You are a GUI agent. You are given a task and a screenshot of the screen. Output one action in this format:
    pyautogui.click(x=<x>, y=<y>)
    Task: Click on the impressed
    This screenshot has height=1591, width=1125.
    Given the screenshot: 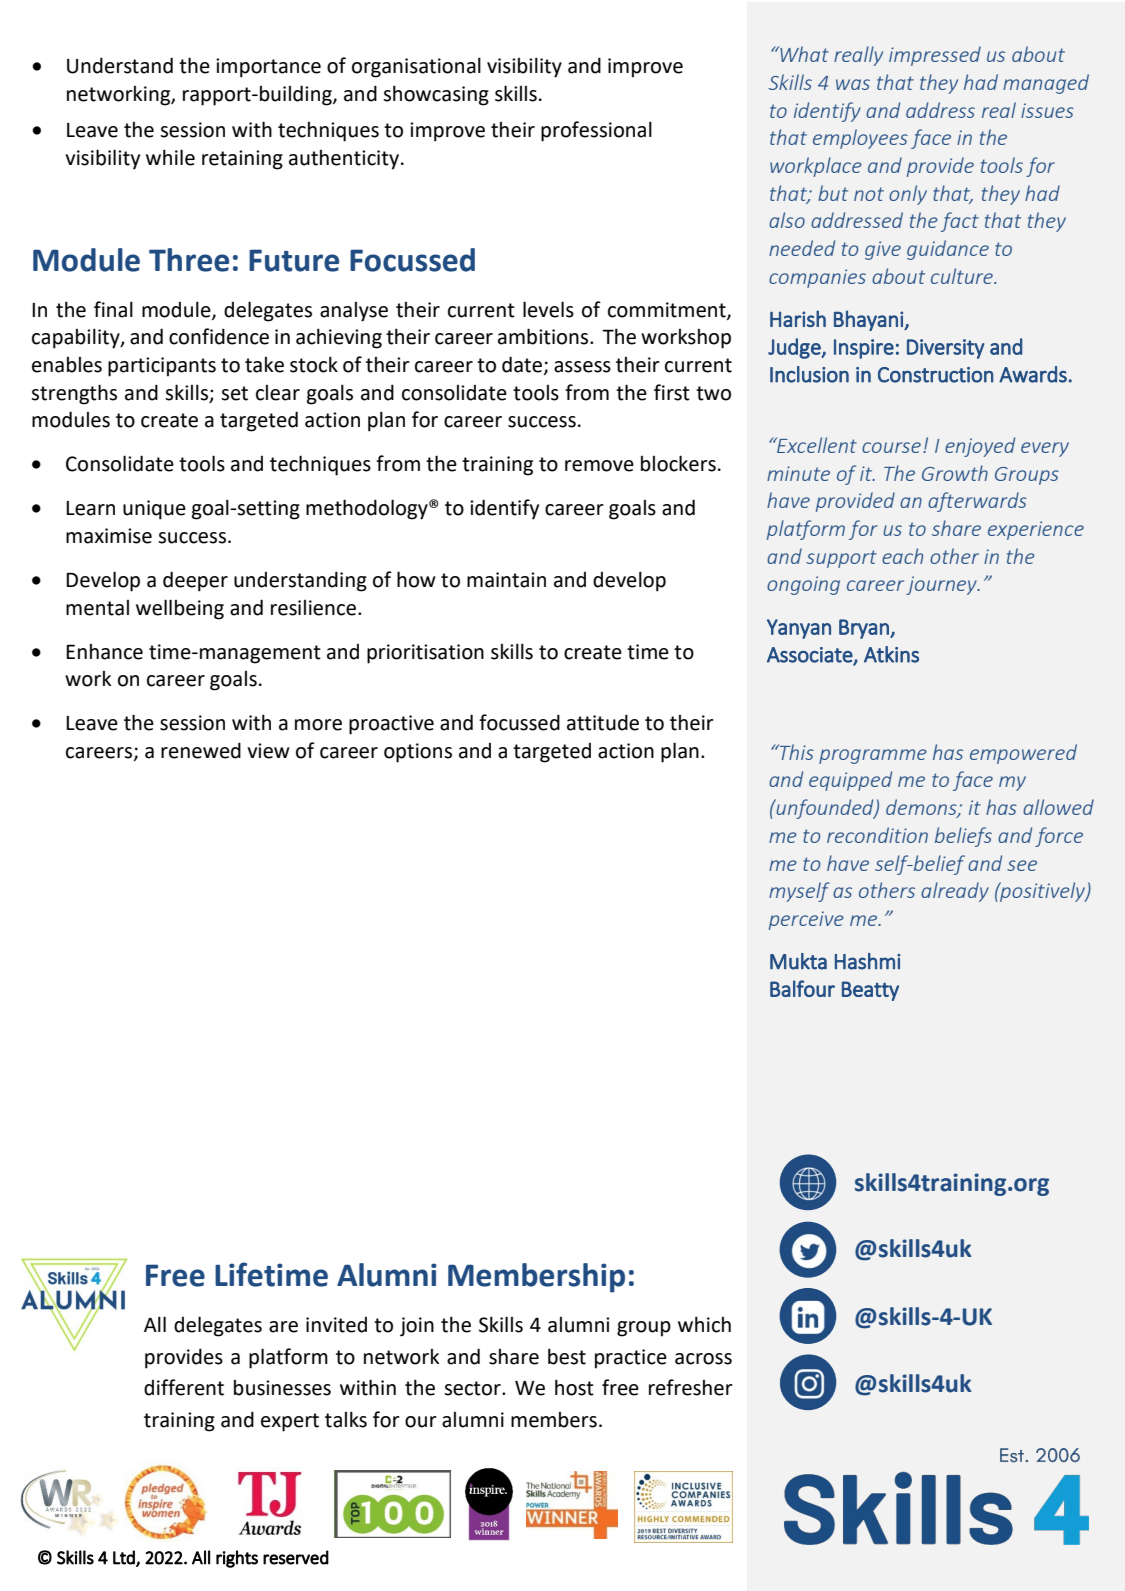 What is the action you would take?
    pyautogui.click(x=935, y=56)
